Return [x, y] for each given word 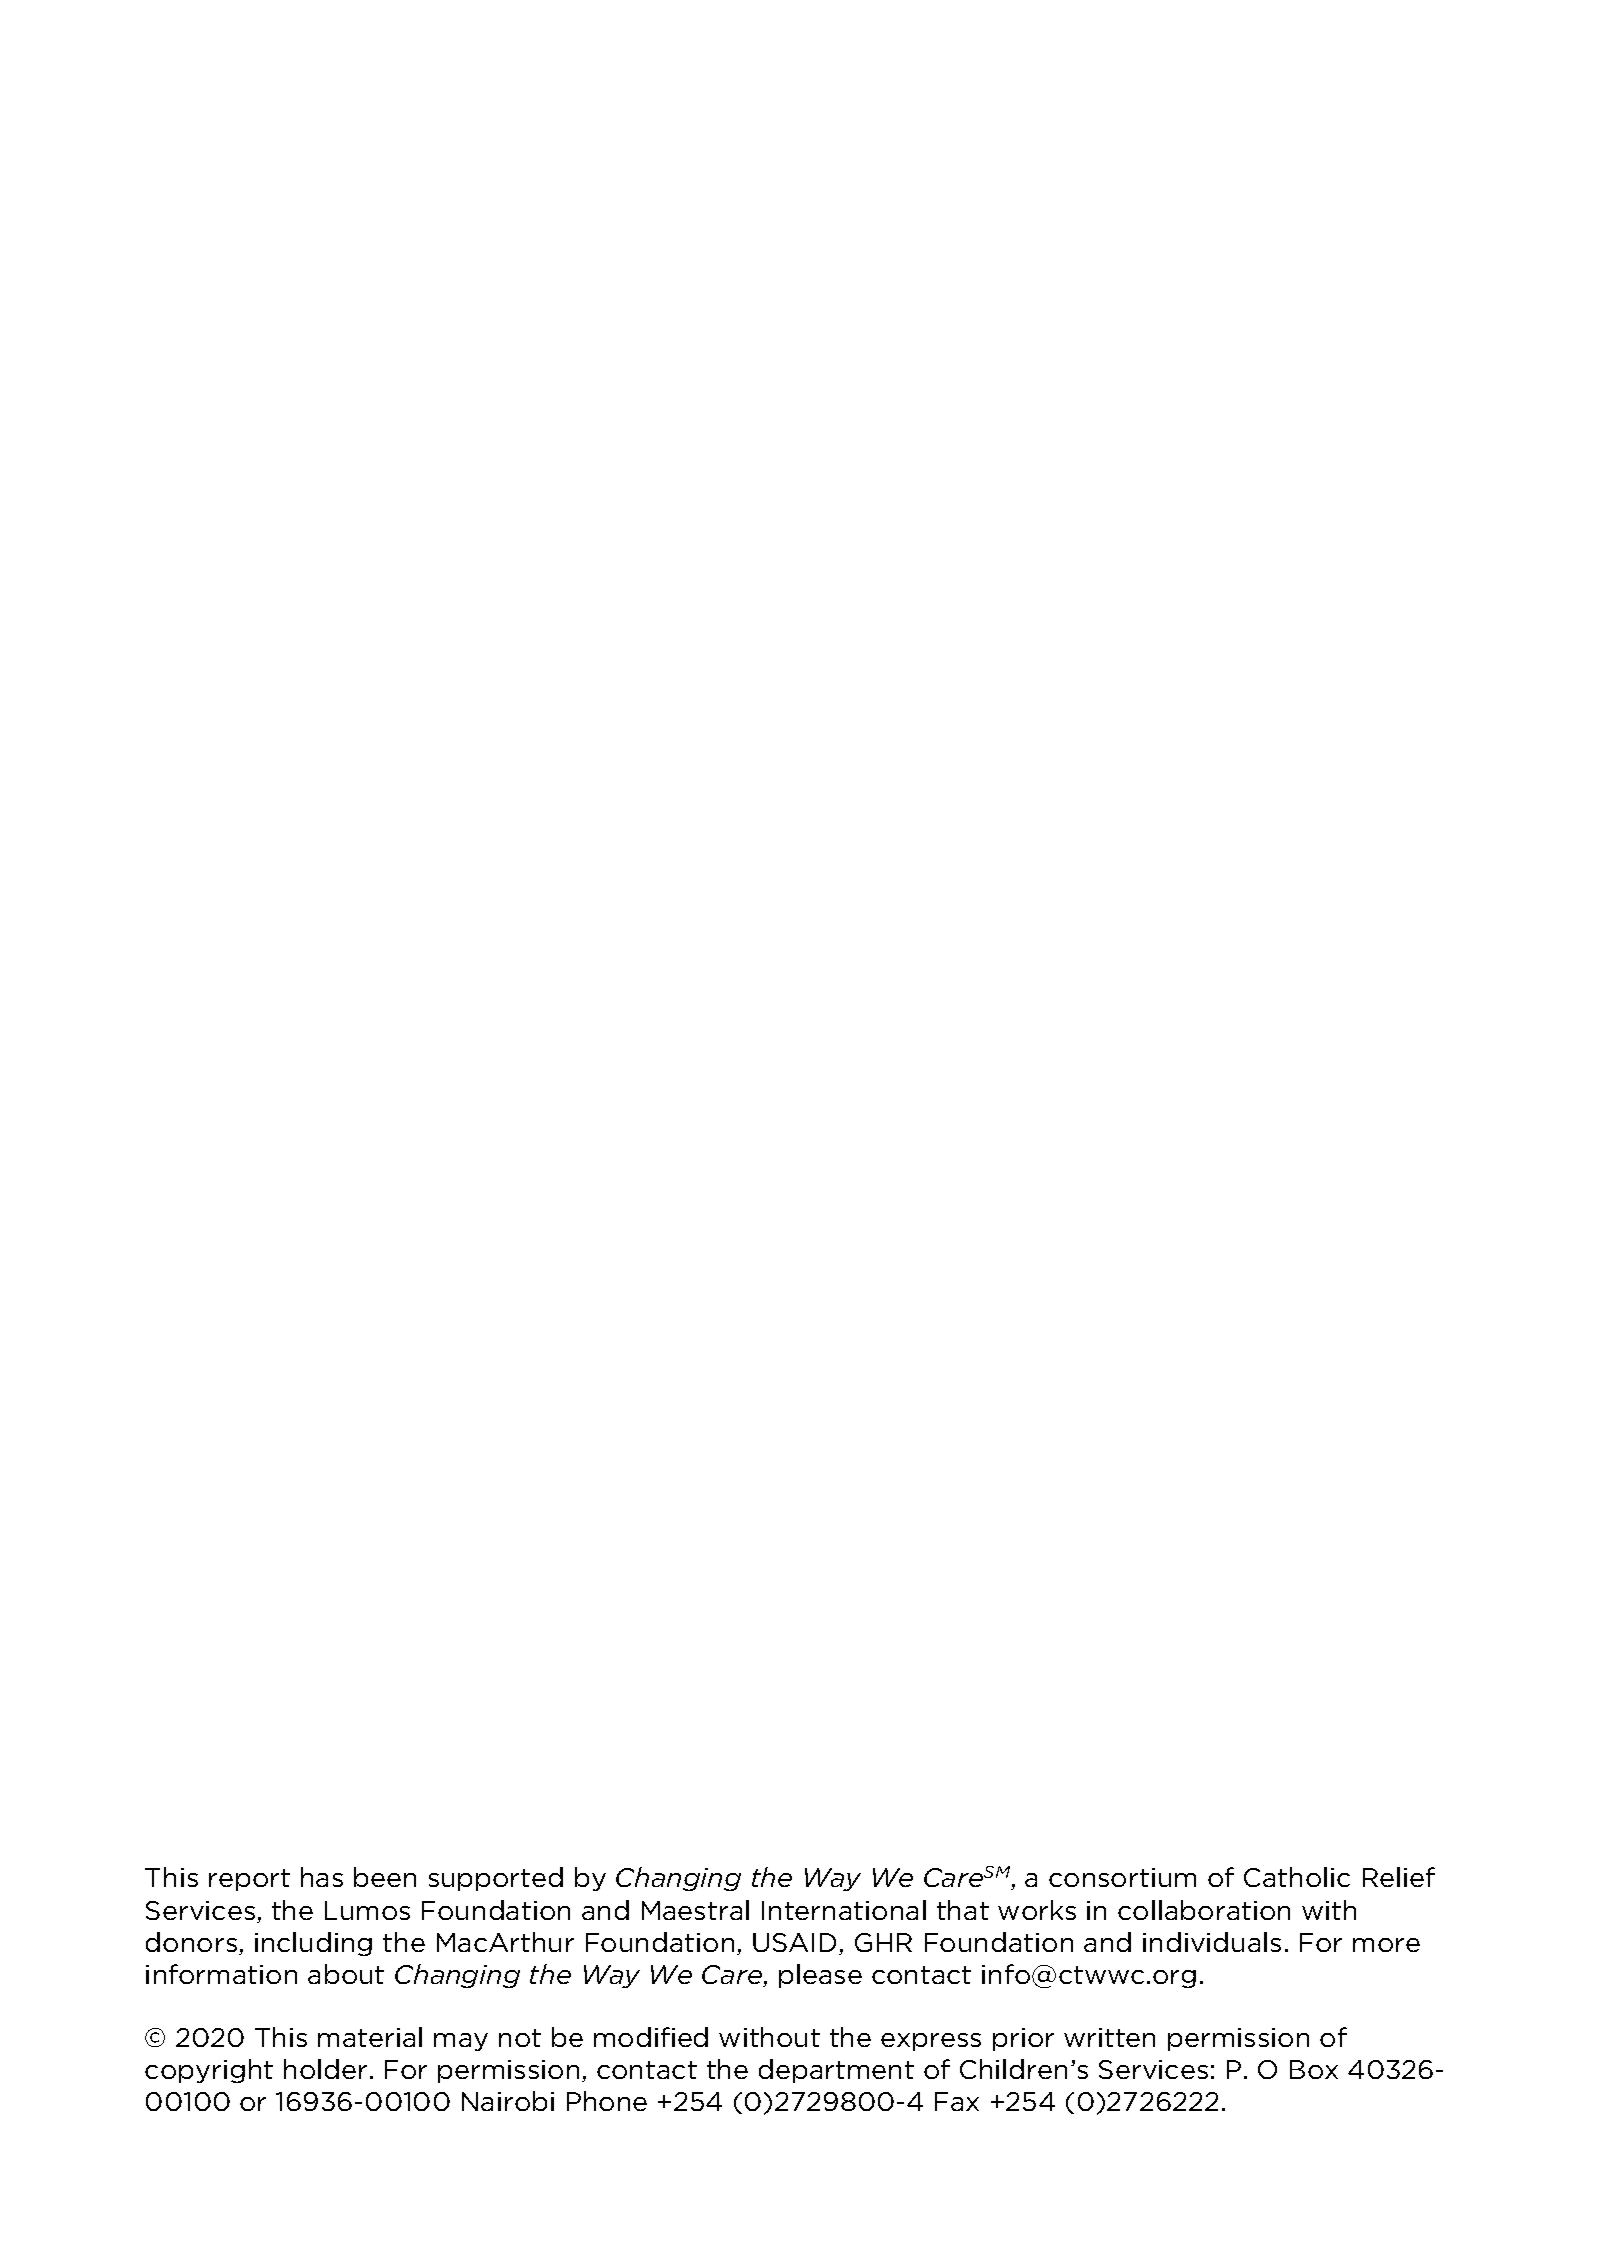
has [322, 1877]
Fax [957, 2101]
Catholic [1297, 1877]
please [820, 1976]
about [346, 1974]
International [844, 1910]
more [1386, 1945]
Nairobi [508, 2101]
